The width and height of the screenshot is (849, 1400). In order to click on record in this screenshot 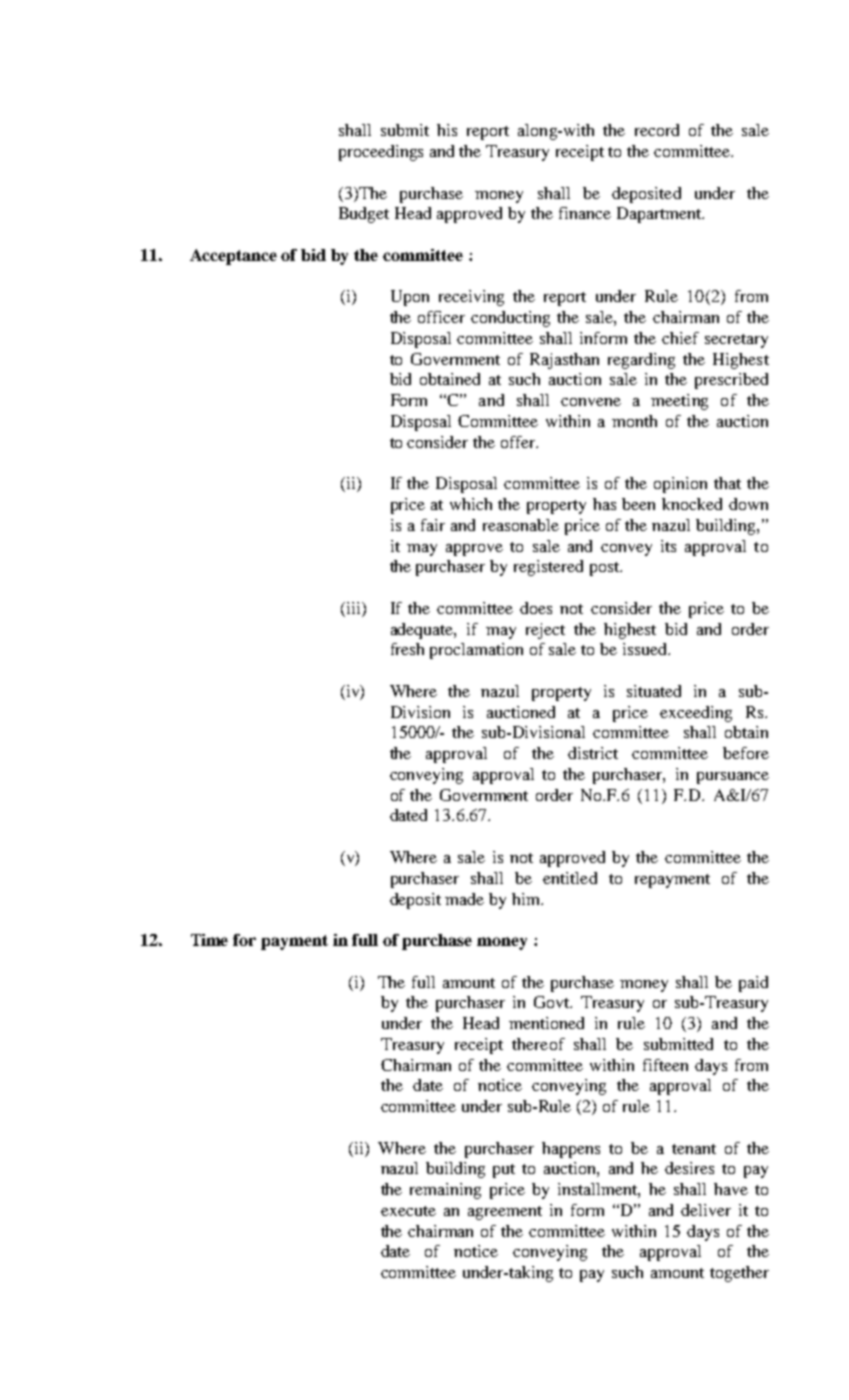, I will do `click(657, 130)`.
